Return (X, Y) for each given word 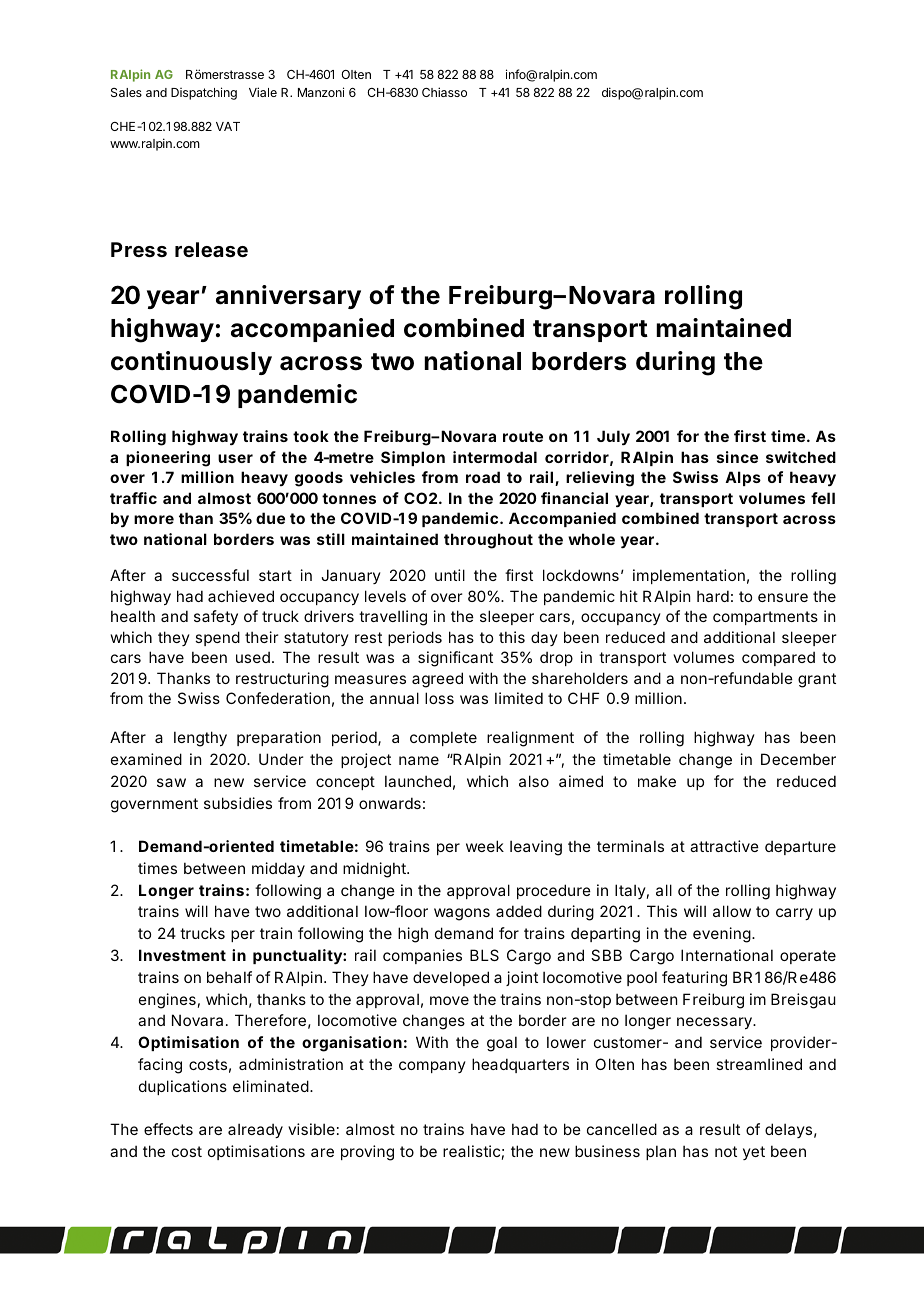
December (798, 759)
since (737, 457)
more (154, 519)
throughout (488, 541)
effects (168, 1129)
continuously (191, 363)
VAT (228, 126)
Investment (182, 955)
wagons (462, 914)
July (613, 437)
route (523, 436)
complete (443, 738)
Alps (743, 478)
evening (722, 935)
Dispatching (204, 93)
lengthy (200, 739)
